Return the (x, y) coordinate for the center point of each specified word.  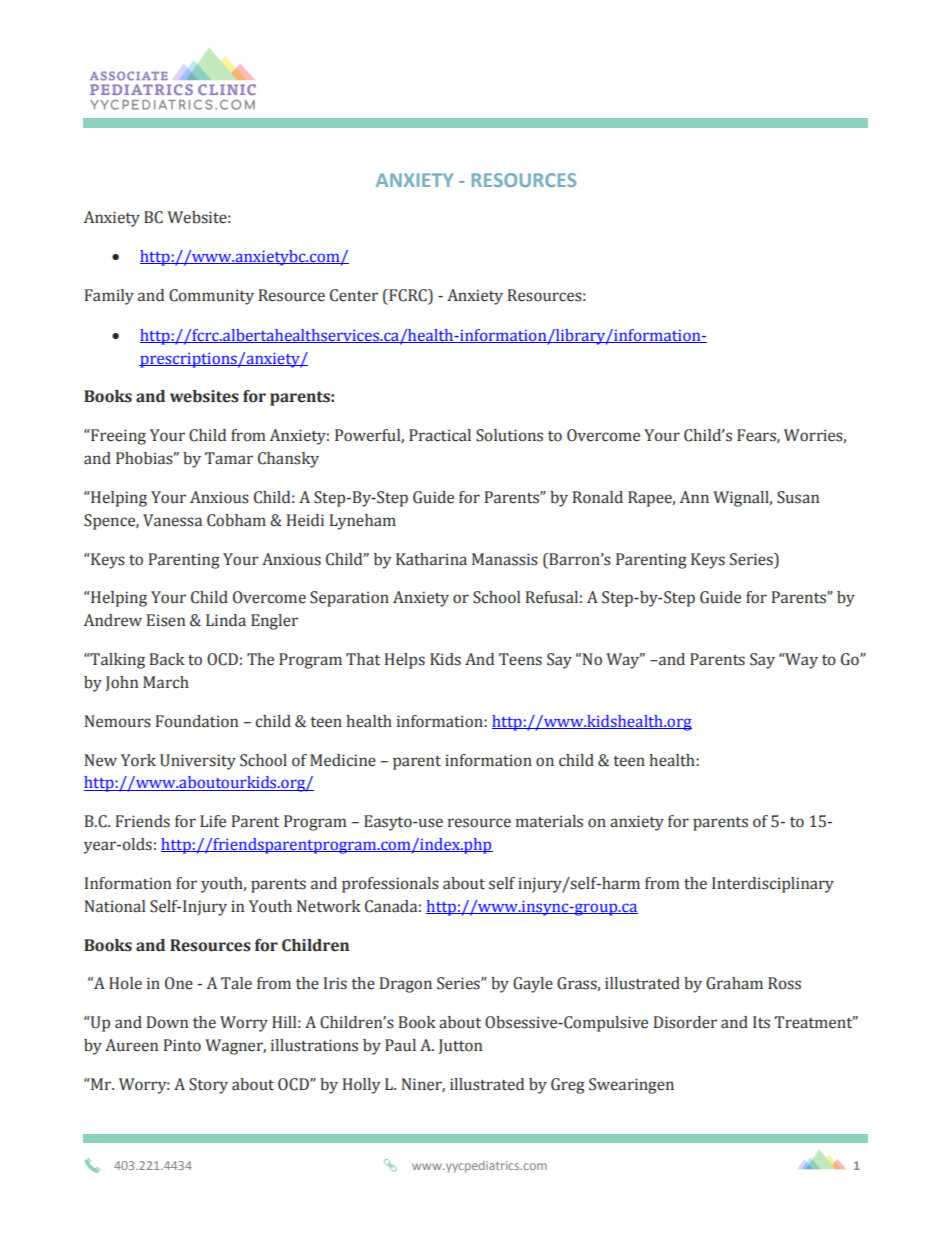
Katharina (431, 559)
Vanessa (172, 520)
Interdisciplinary (773, 885)
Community (211, 297)
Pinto (182, 1045)
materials (549, 821)
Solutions (509, 435)
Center (354, 295)
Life (213, 821)
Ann (694, 497)
